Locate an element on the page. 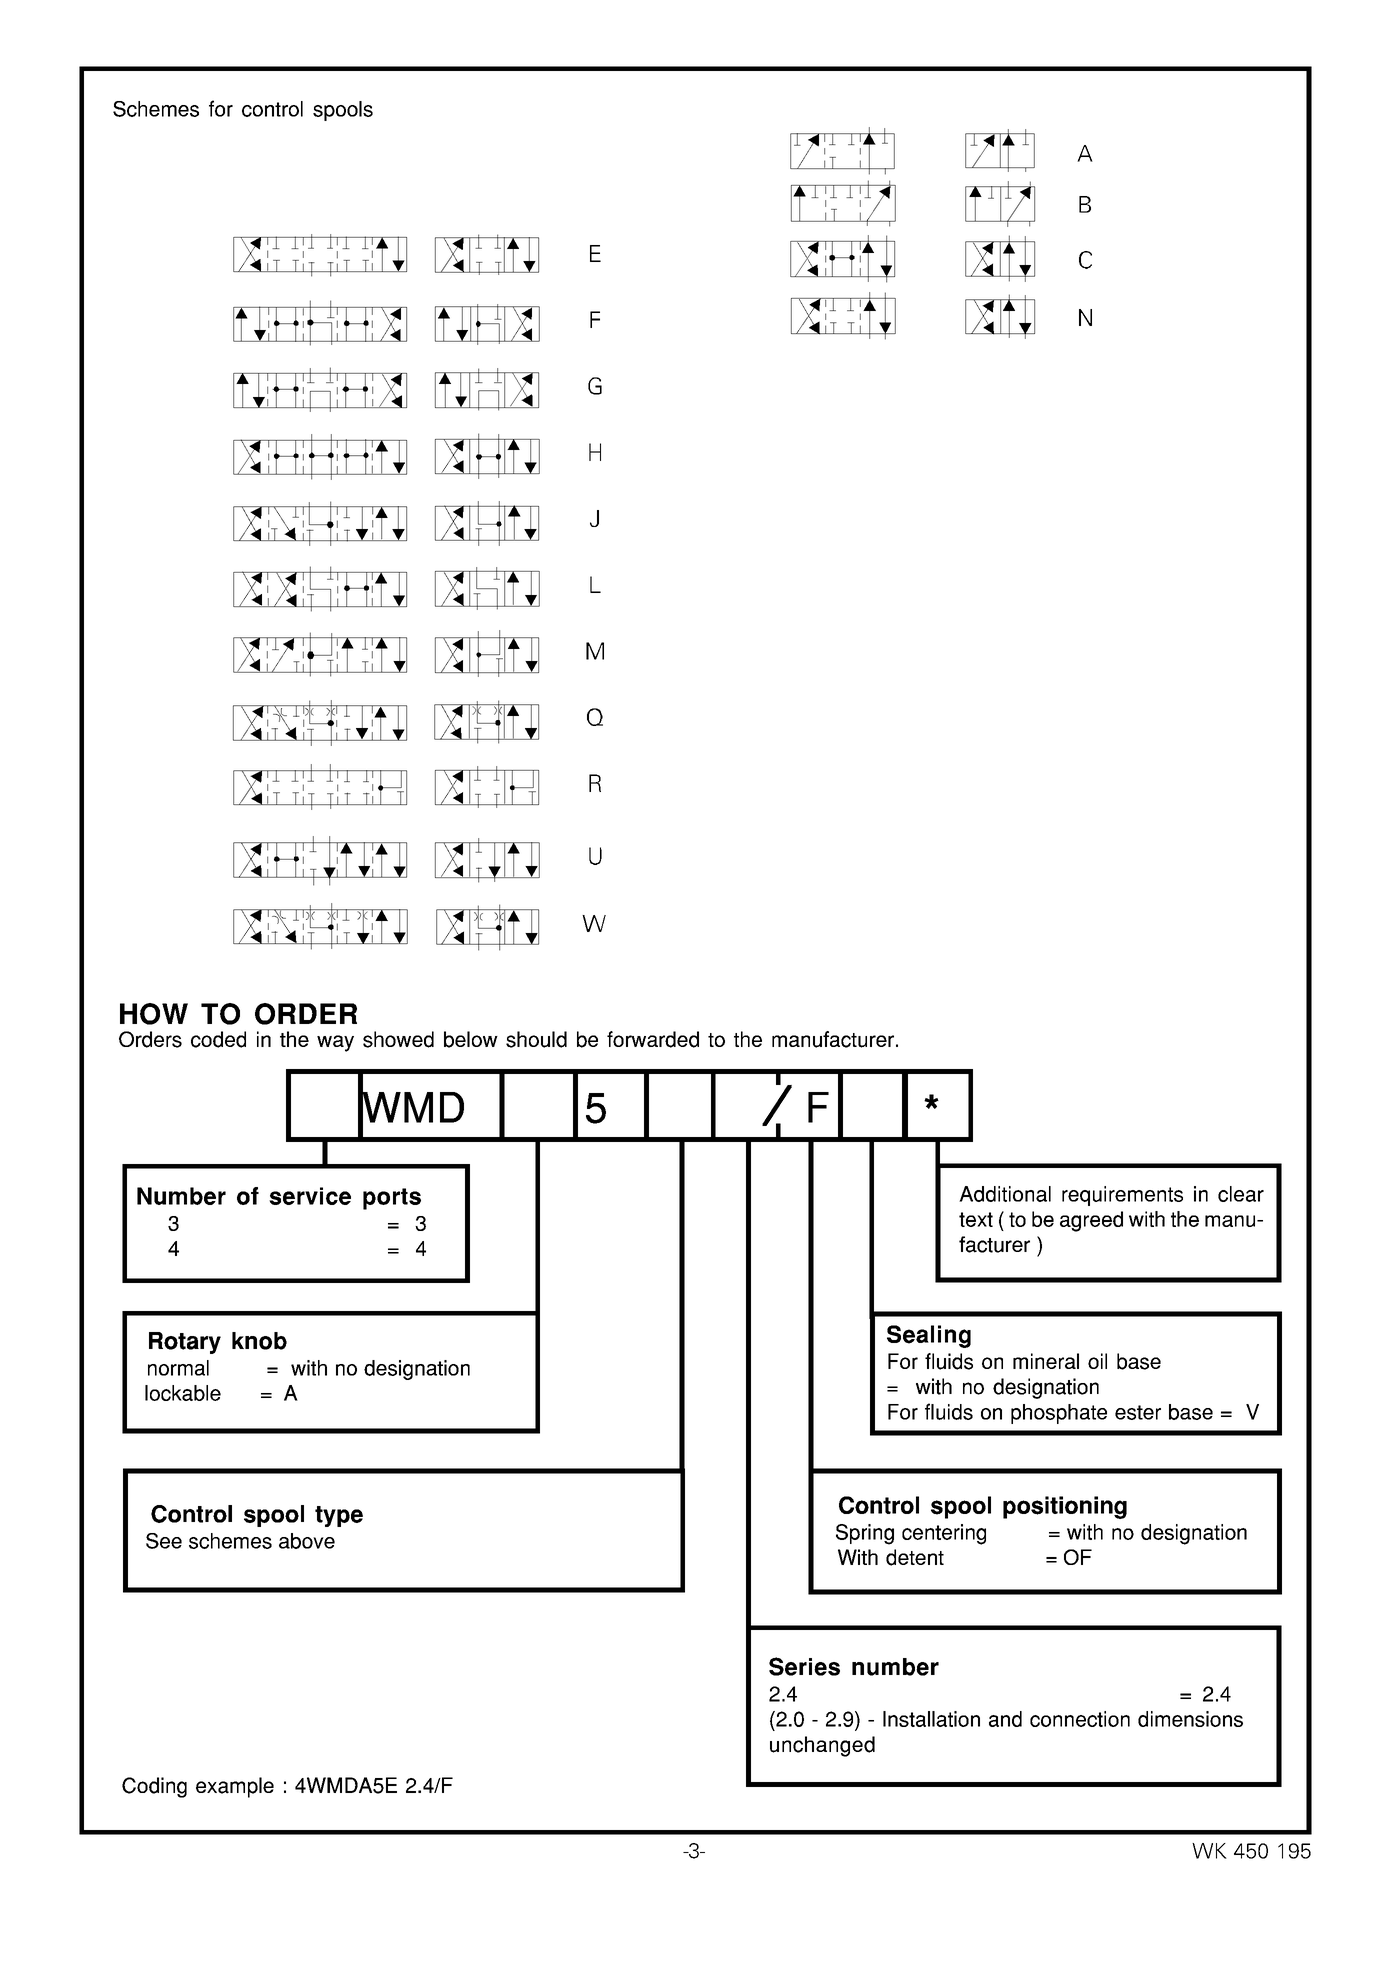 This page has width=1390, height=1967. example is located at coordinates (235, 1787).
